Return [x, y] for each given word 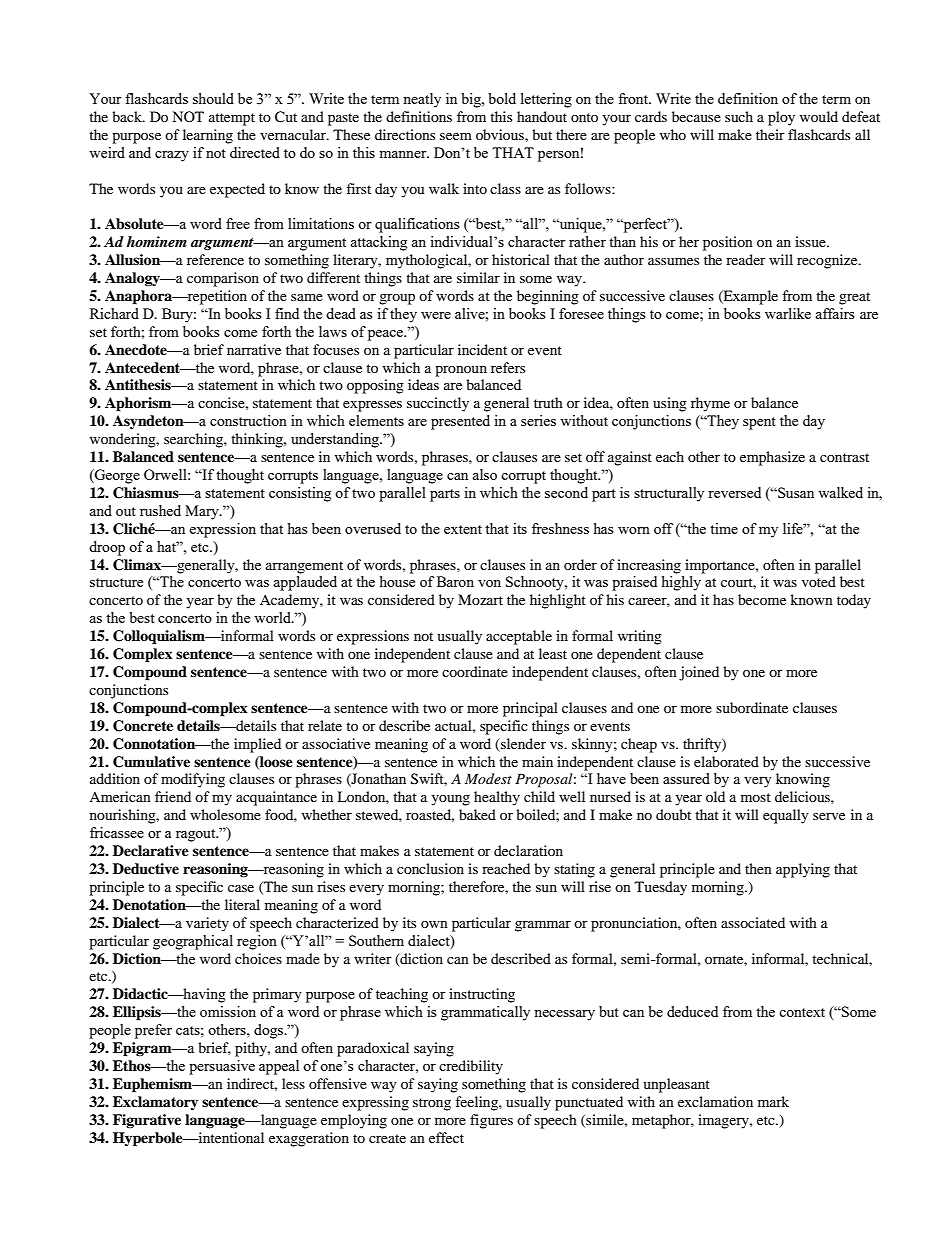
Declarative [151, 850]
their [770, 134]
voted [819, 581]
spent [759, 423]
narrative [254, 349]
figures [491, 1121]
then [758, 868]
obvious [501, 134]
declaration [528, 850]
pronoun [461, 371]
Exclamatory [155, 1103]
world [273, 617]
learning [208, 136]
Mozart [480, 599]
